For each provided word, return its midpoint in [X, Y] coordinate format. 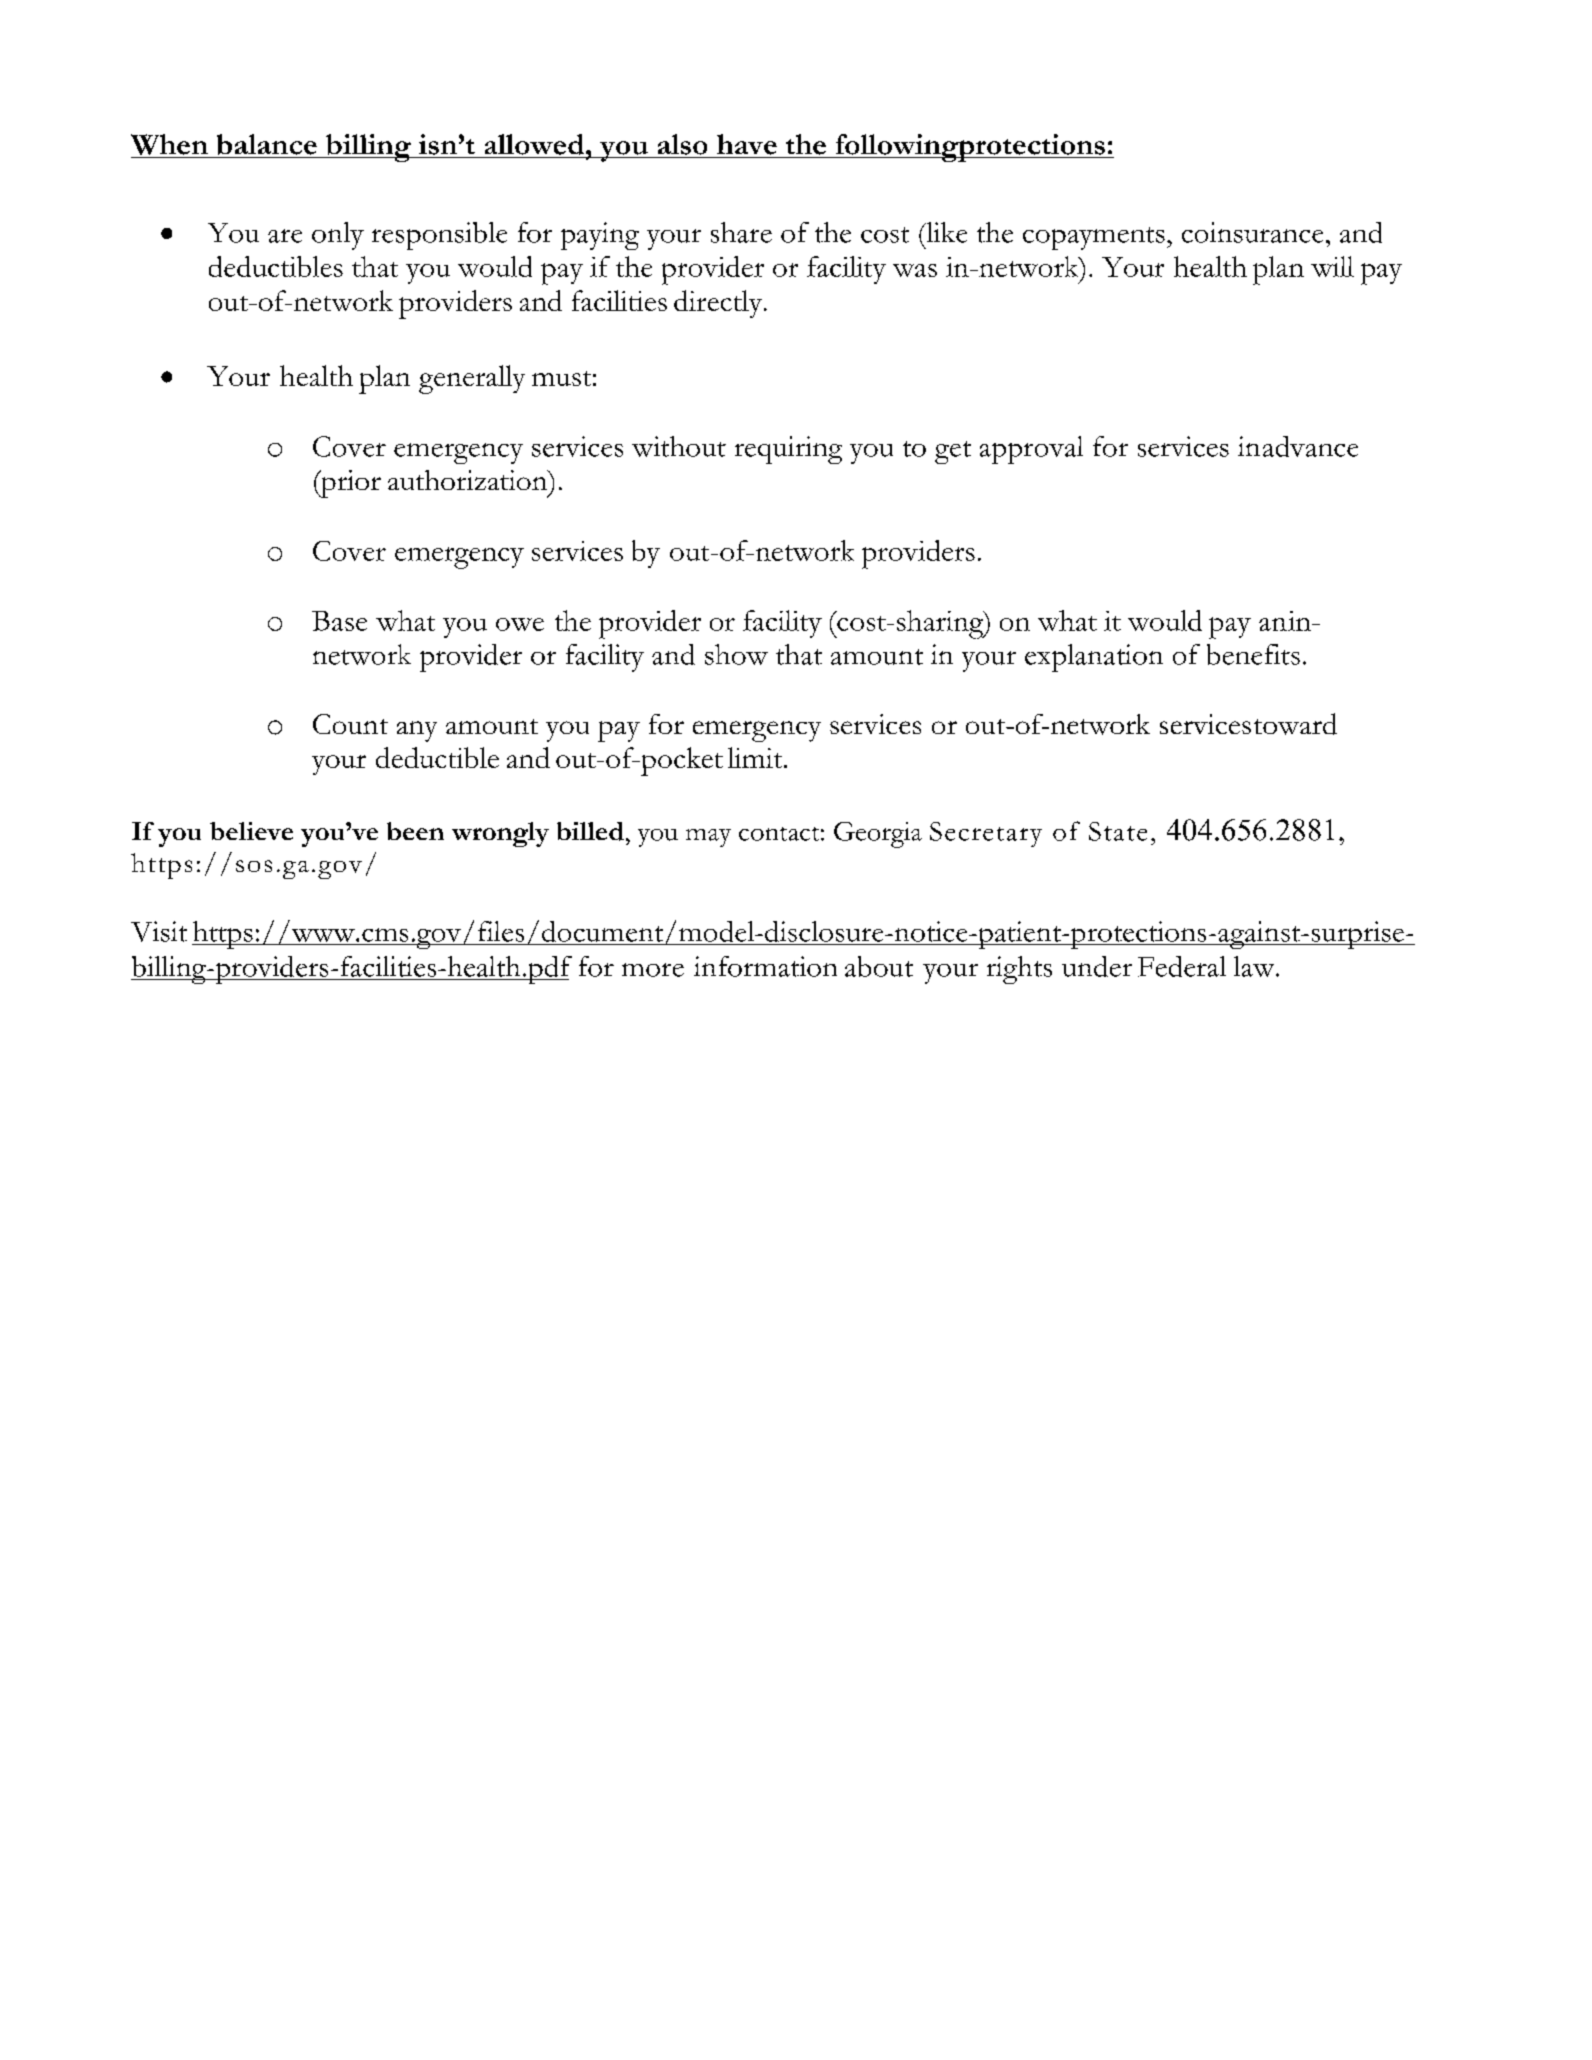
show [736, 654]
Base [339, 621]
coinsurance [1252, 232]
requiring [788, 450]
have [747, 144]
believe [251, 831]
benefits [1253, 654]
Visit [159, 931]
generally [472, 379]
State [1118, 831]
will [1332, 266]
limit [756, 757]
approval [1031, 450]
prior [350, 484]
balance [267, 144]
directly [719, 304]
